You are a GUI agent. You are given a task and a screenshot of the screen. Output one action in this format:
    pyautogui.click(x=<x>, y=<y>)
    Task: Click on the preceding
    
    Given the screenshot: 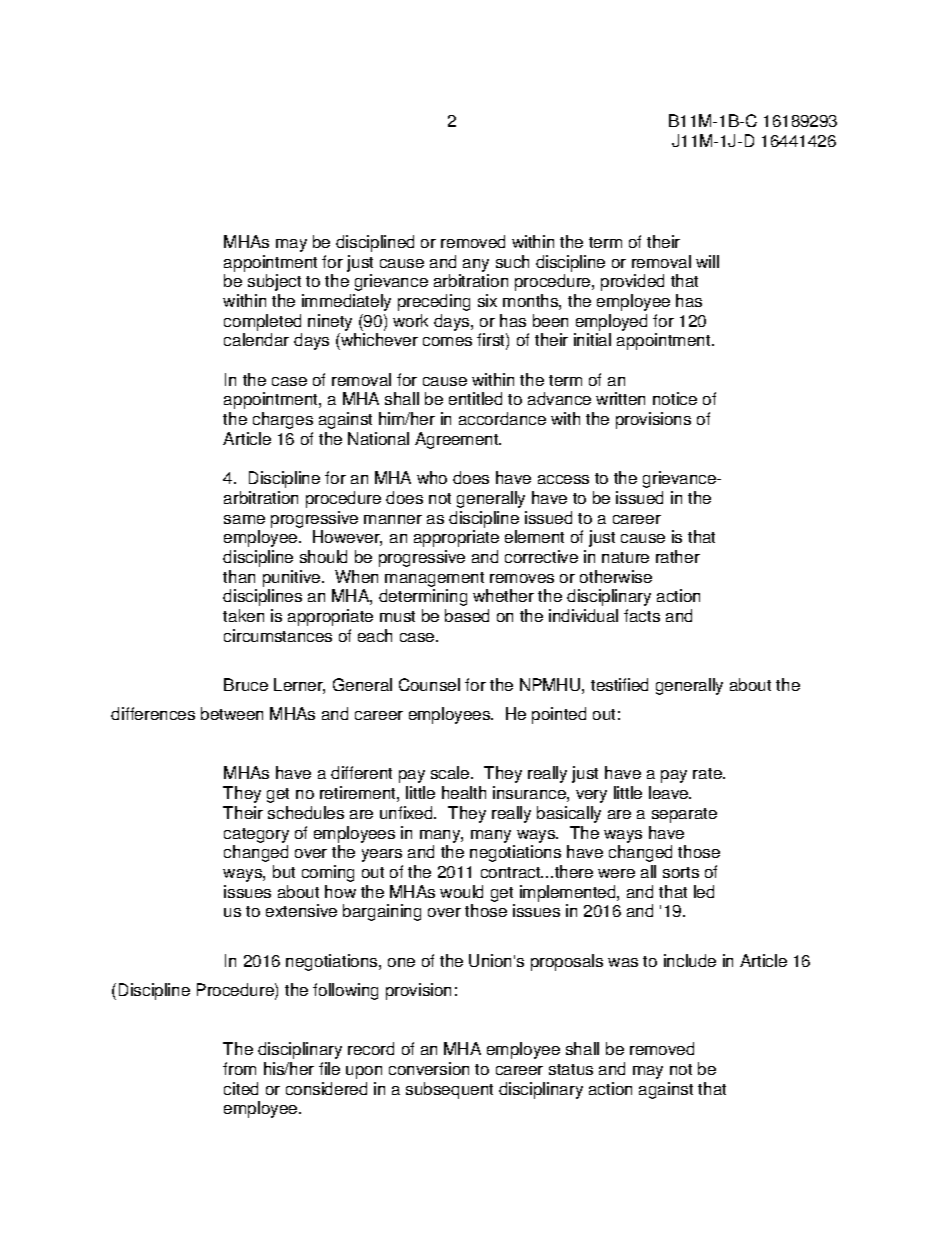 What is the action you would take?
    pyautogui.click(x=434, y=302)
